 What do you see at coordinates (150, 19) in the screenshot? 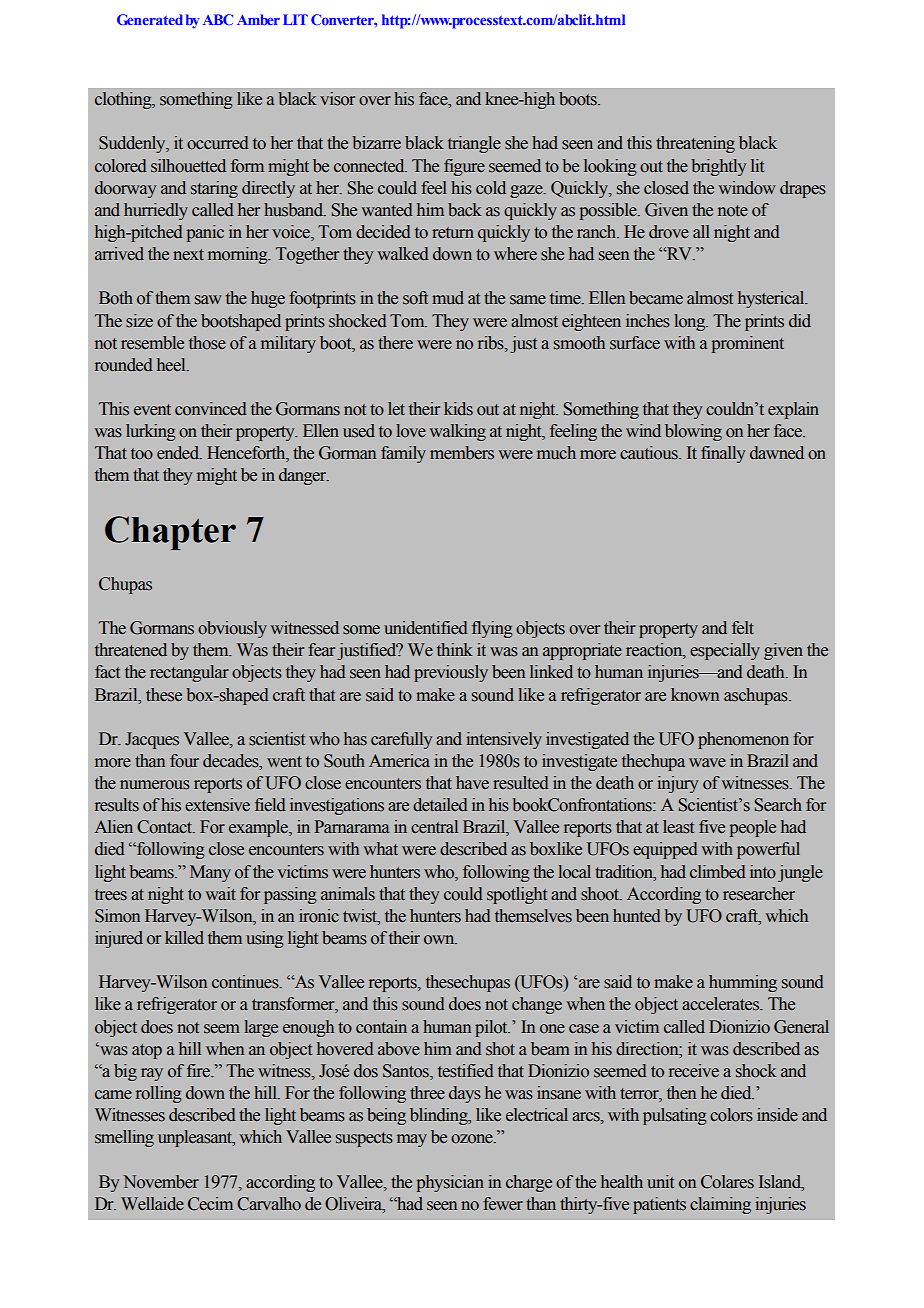
I see `Generated` at bounding box center [150, 19].
